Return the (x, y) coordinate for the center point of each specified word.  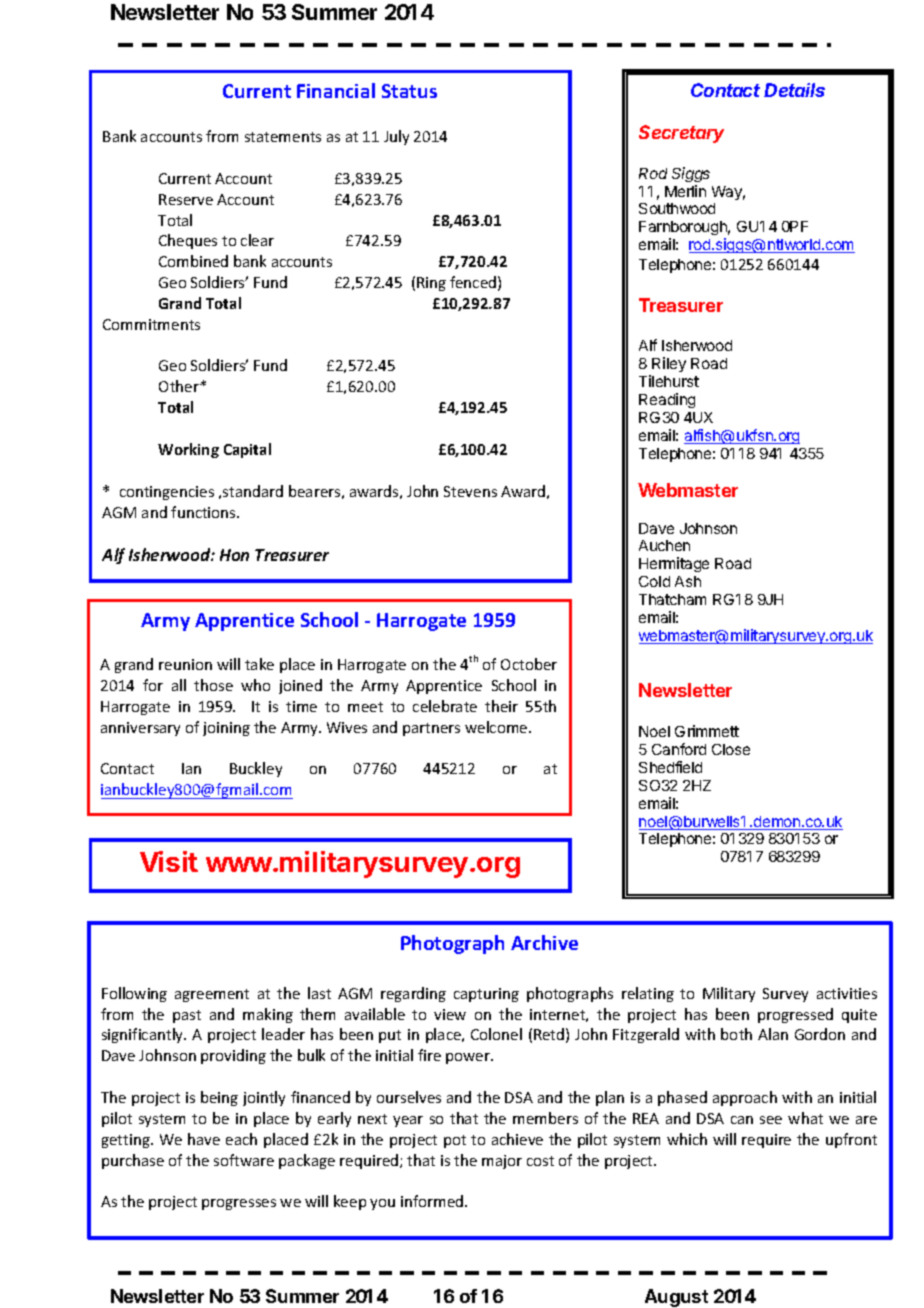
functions (204, 512)
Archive (544, 942)
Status (409, 91)
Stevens (470, 491)
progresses (239, 1204)
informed (433, 1201)
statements (283, 137)
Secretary (681, 134)
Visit (169, 861)
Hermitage (674, 564)
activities (847, 993)
